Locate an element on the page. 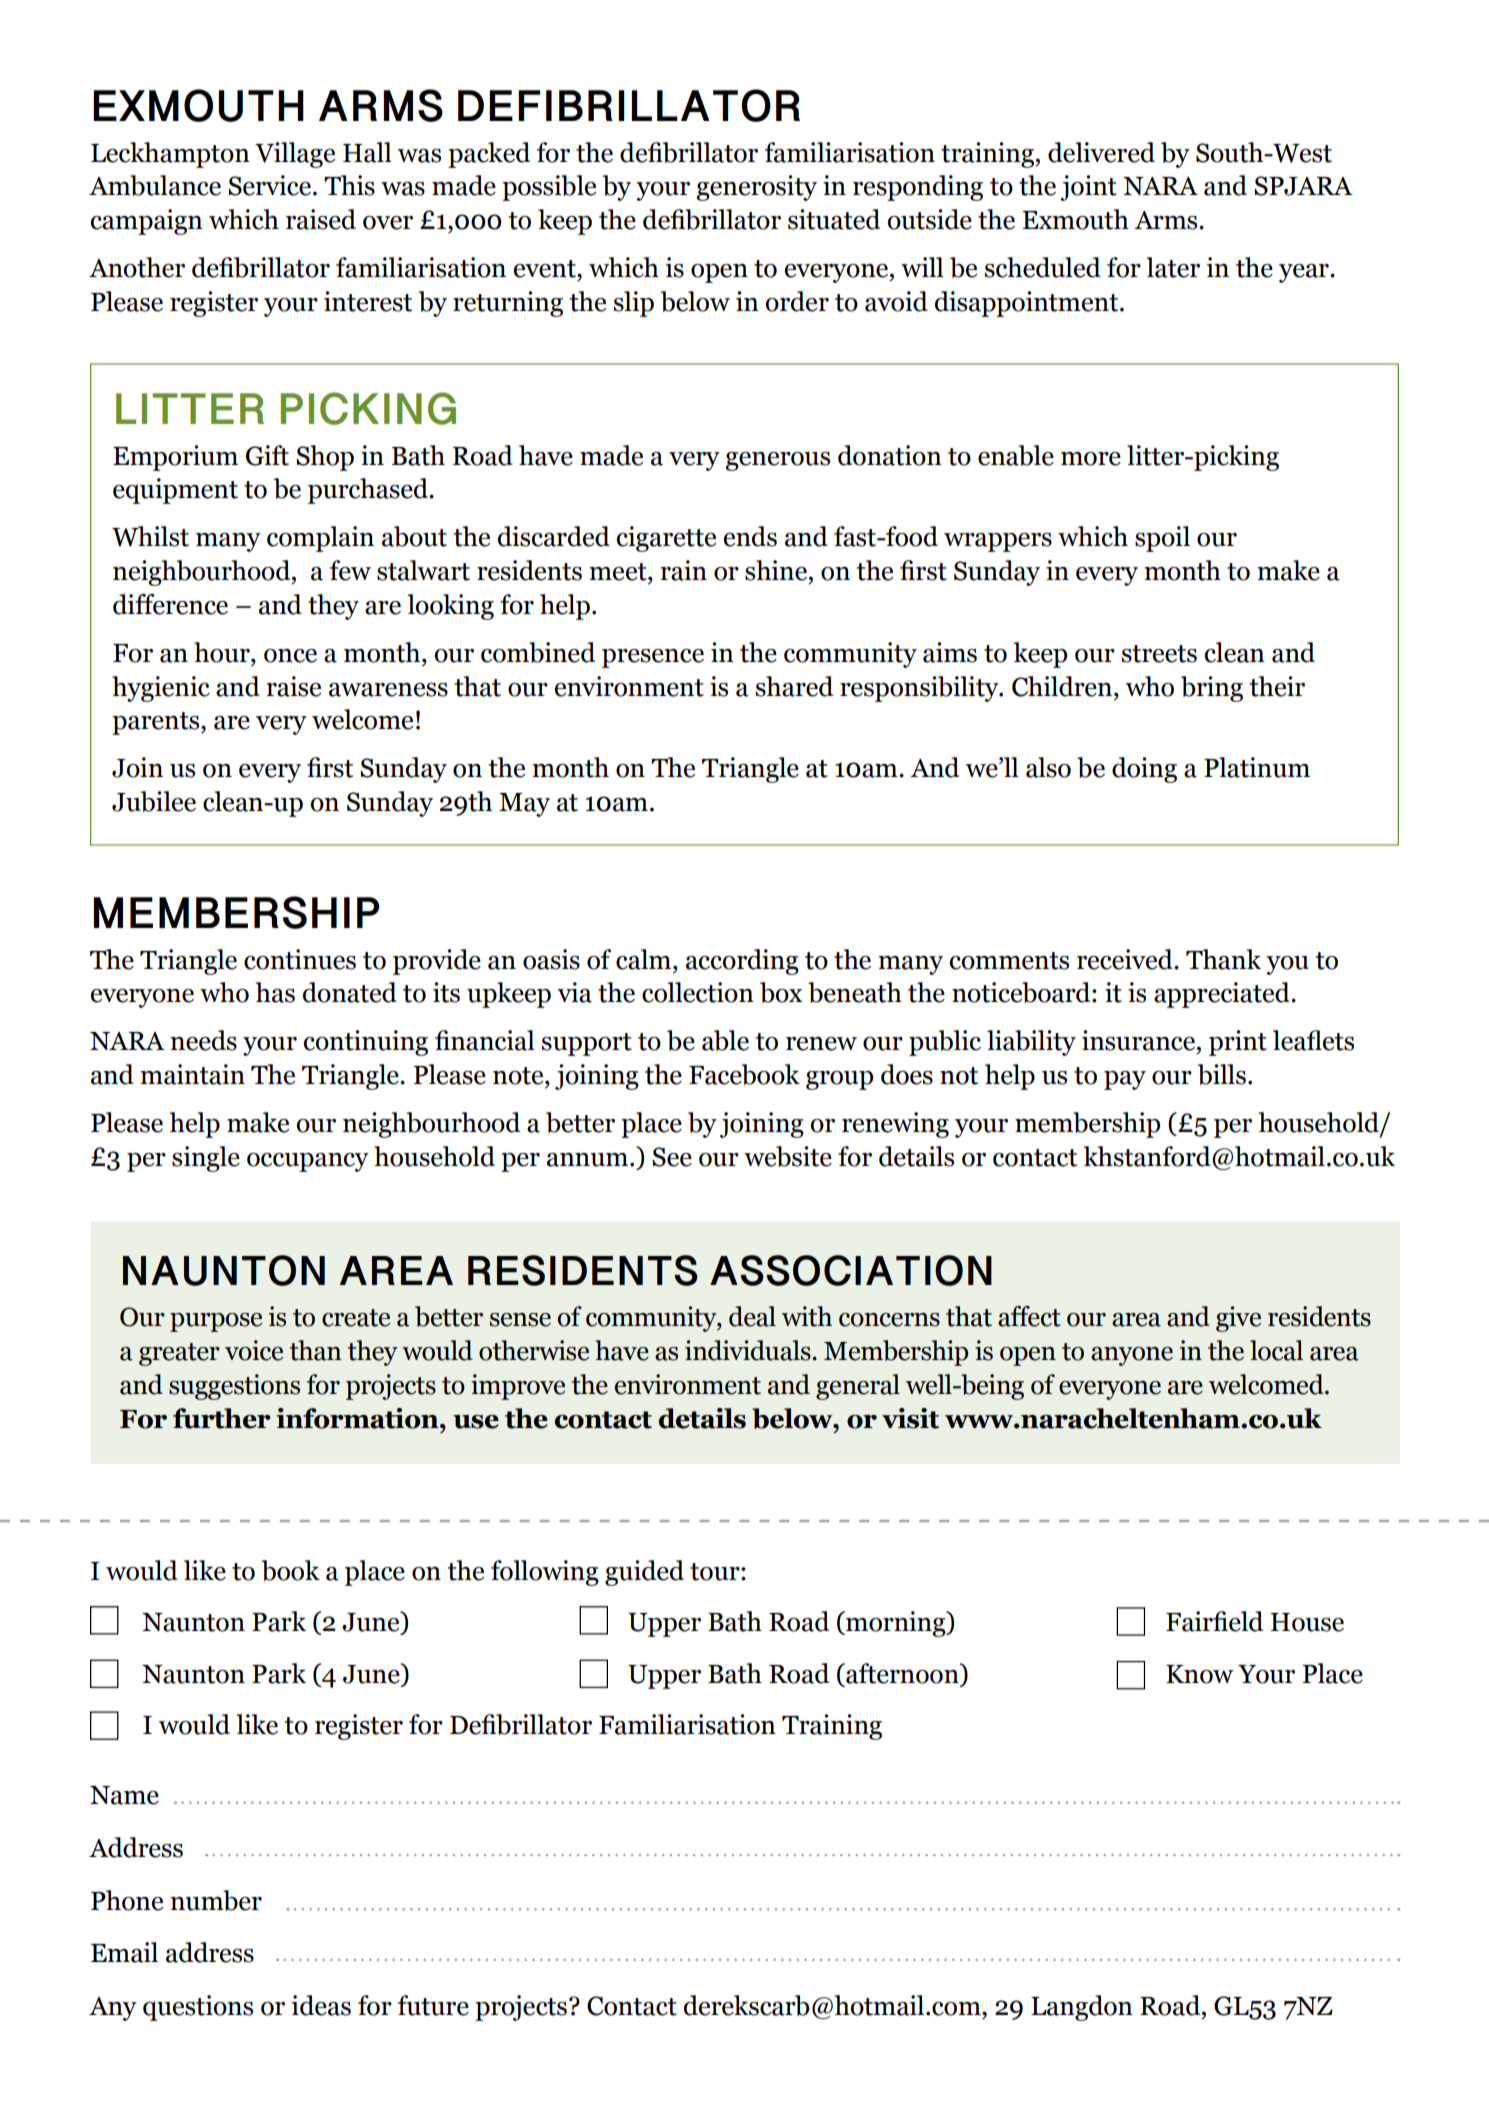 The width and height of the document is (1489, 2106). voice is located at coordinates (254, 1350).
